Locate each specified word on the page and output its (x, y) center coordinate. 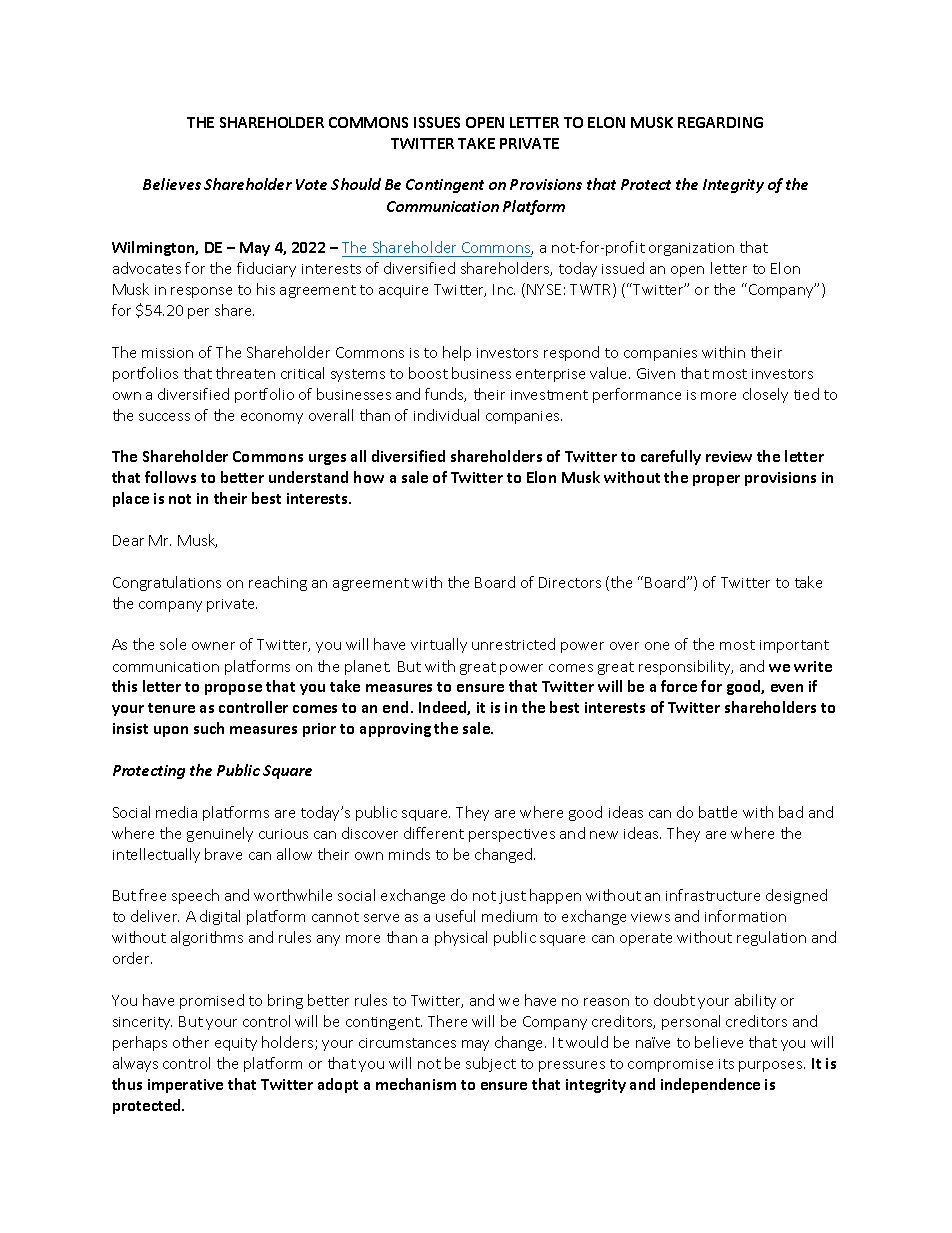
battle (718, 812)
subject (491, 1064)
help (457, 353)
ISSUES (437, 122)
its (726, 1064)
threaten (245, 373)
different (434, 833)
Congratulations (167, 583)
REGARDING (720, 122)
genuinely (220, 834)
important (794, 646)
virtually (439, 645)
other (191, 1042)
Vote (311, 184)
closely (765, 395)
